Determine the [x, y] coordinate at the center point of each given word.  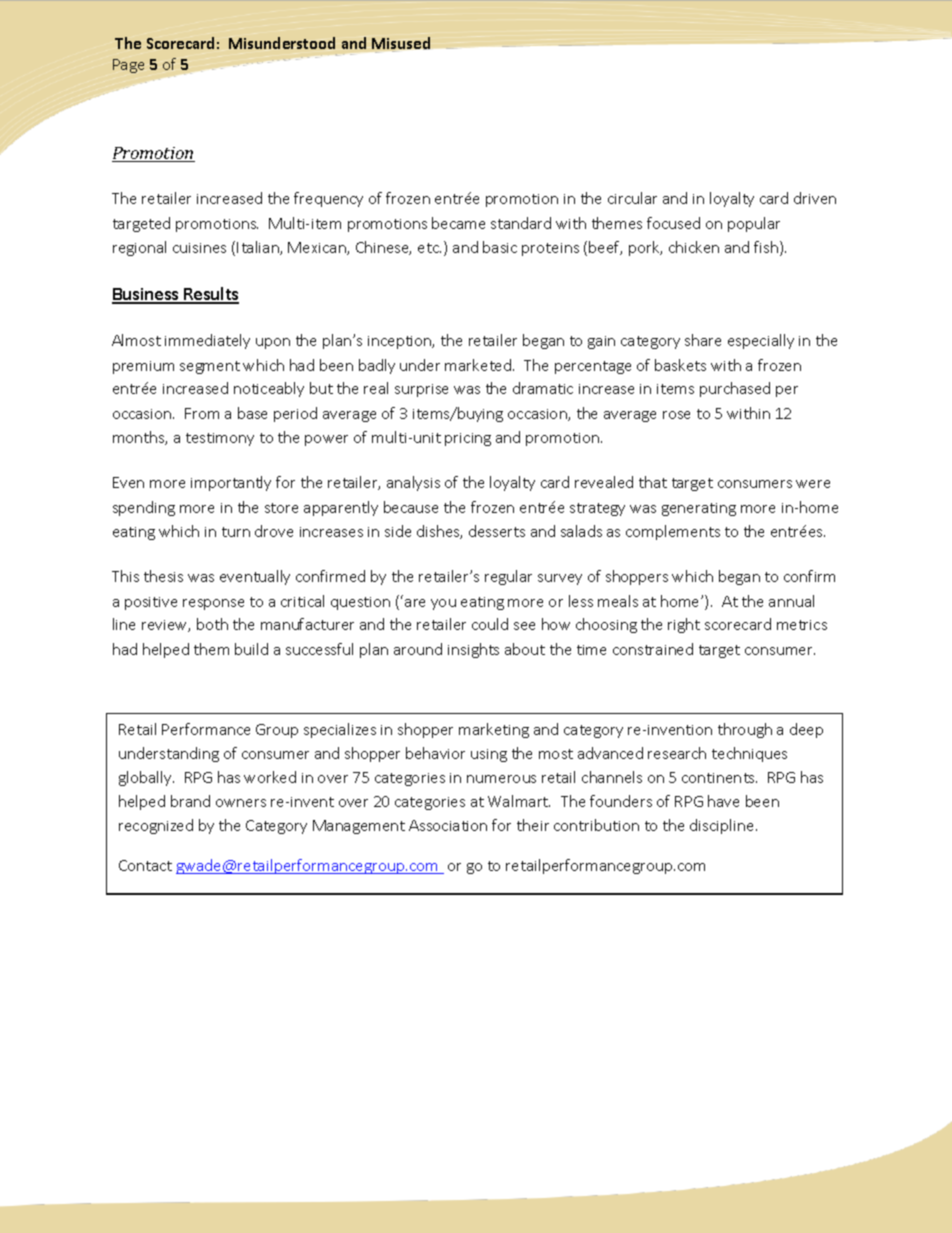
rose [676, 415]
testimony [220, 439]
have [723, 801]
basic [500, 247]
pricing [468, 439]
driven [815, 198]
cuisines [199, 248]
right [684, 625]
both [212, 624]
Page [128, 66]
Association [448, 825]
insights [473, 650]
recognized [156, 826]
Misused [401, 43]
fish [767, 248]
